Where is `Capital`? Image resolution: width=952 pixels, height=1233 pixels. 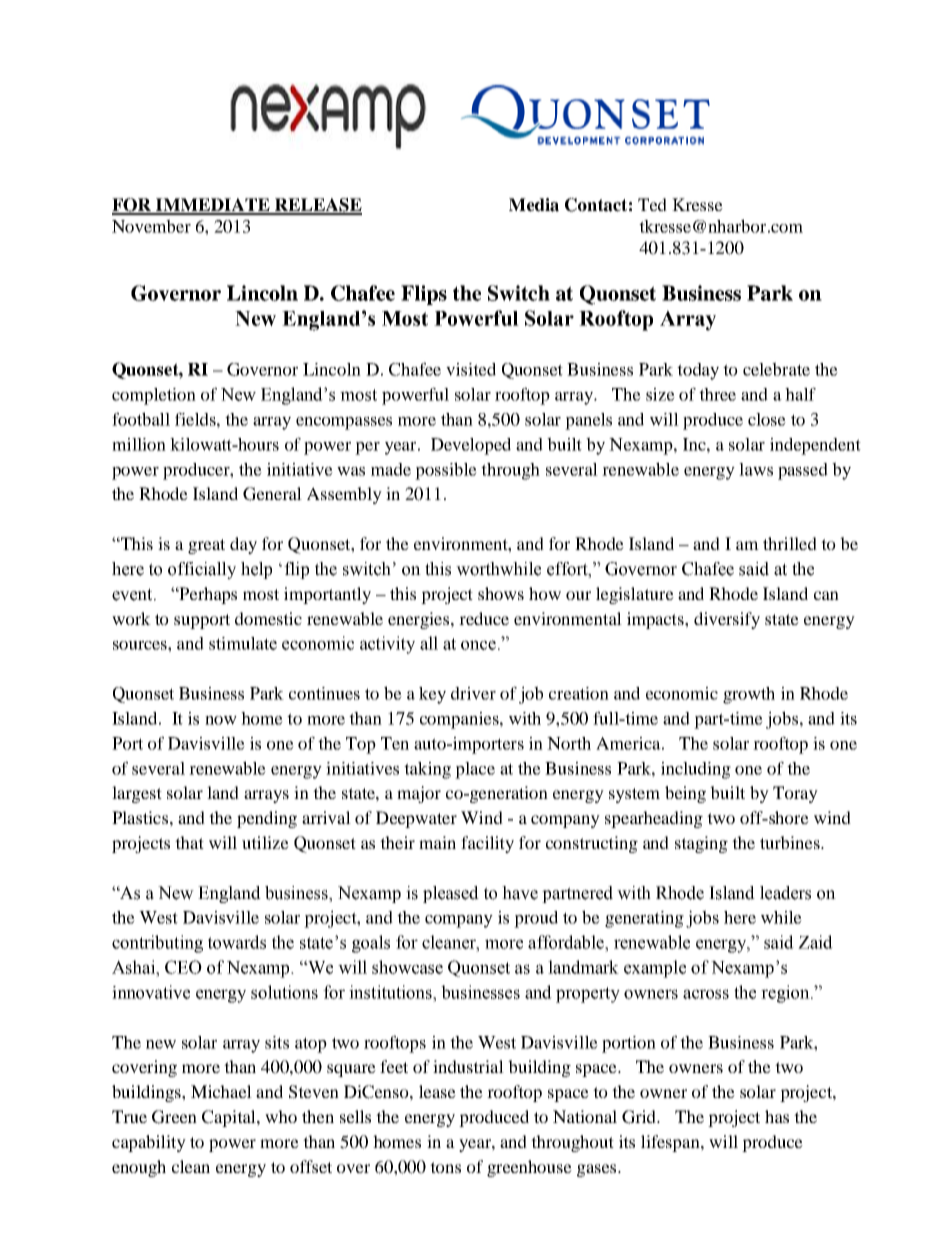
Capital is located at coordinates (230, 1118).
